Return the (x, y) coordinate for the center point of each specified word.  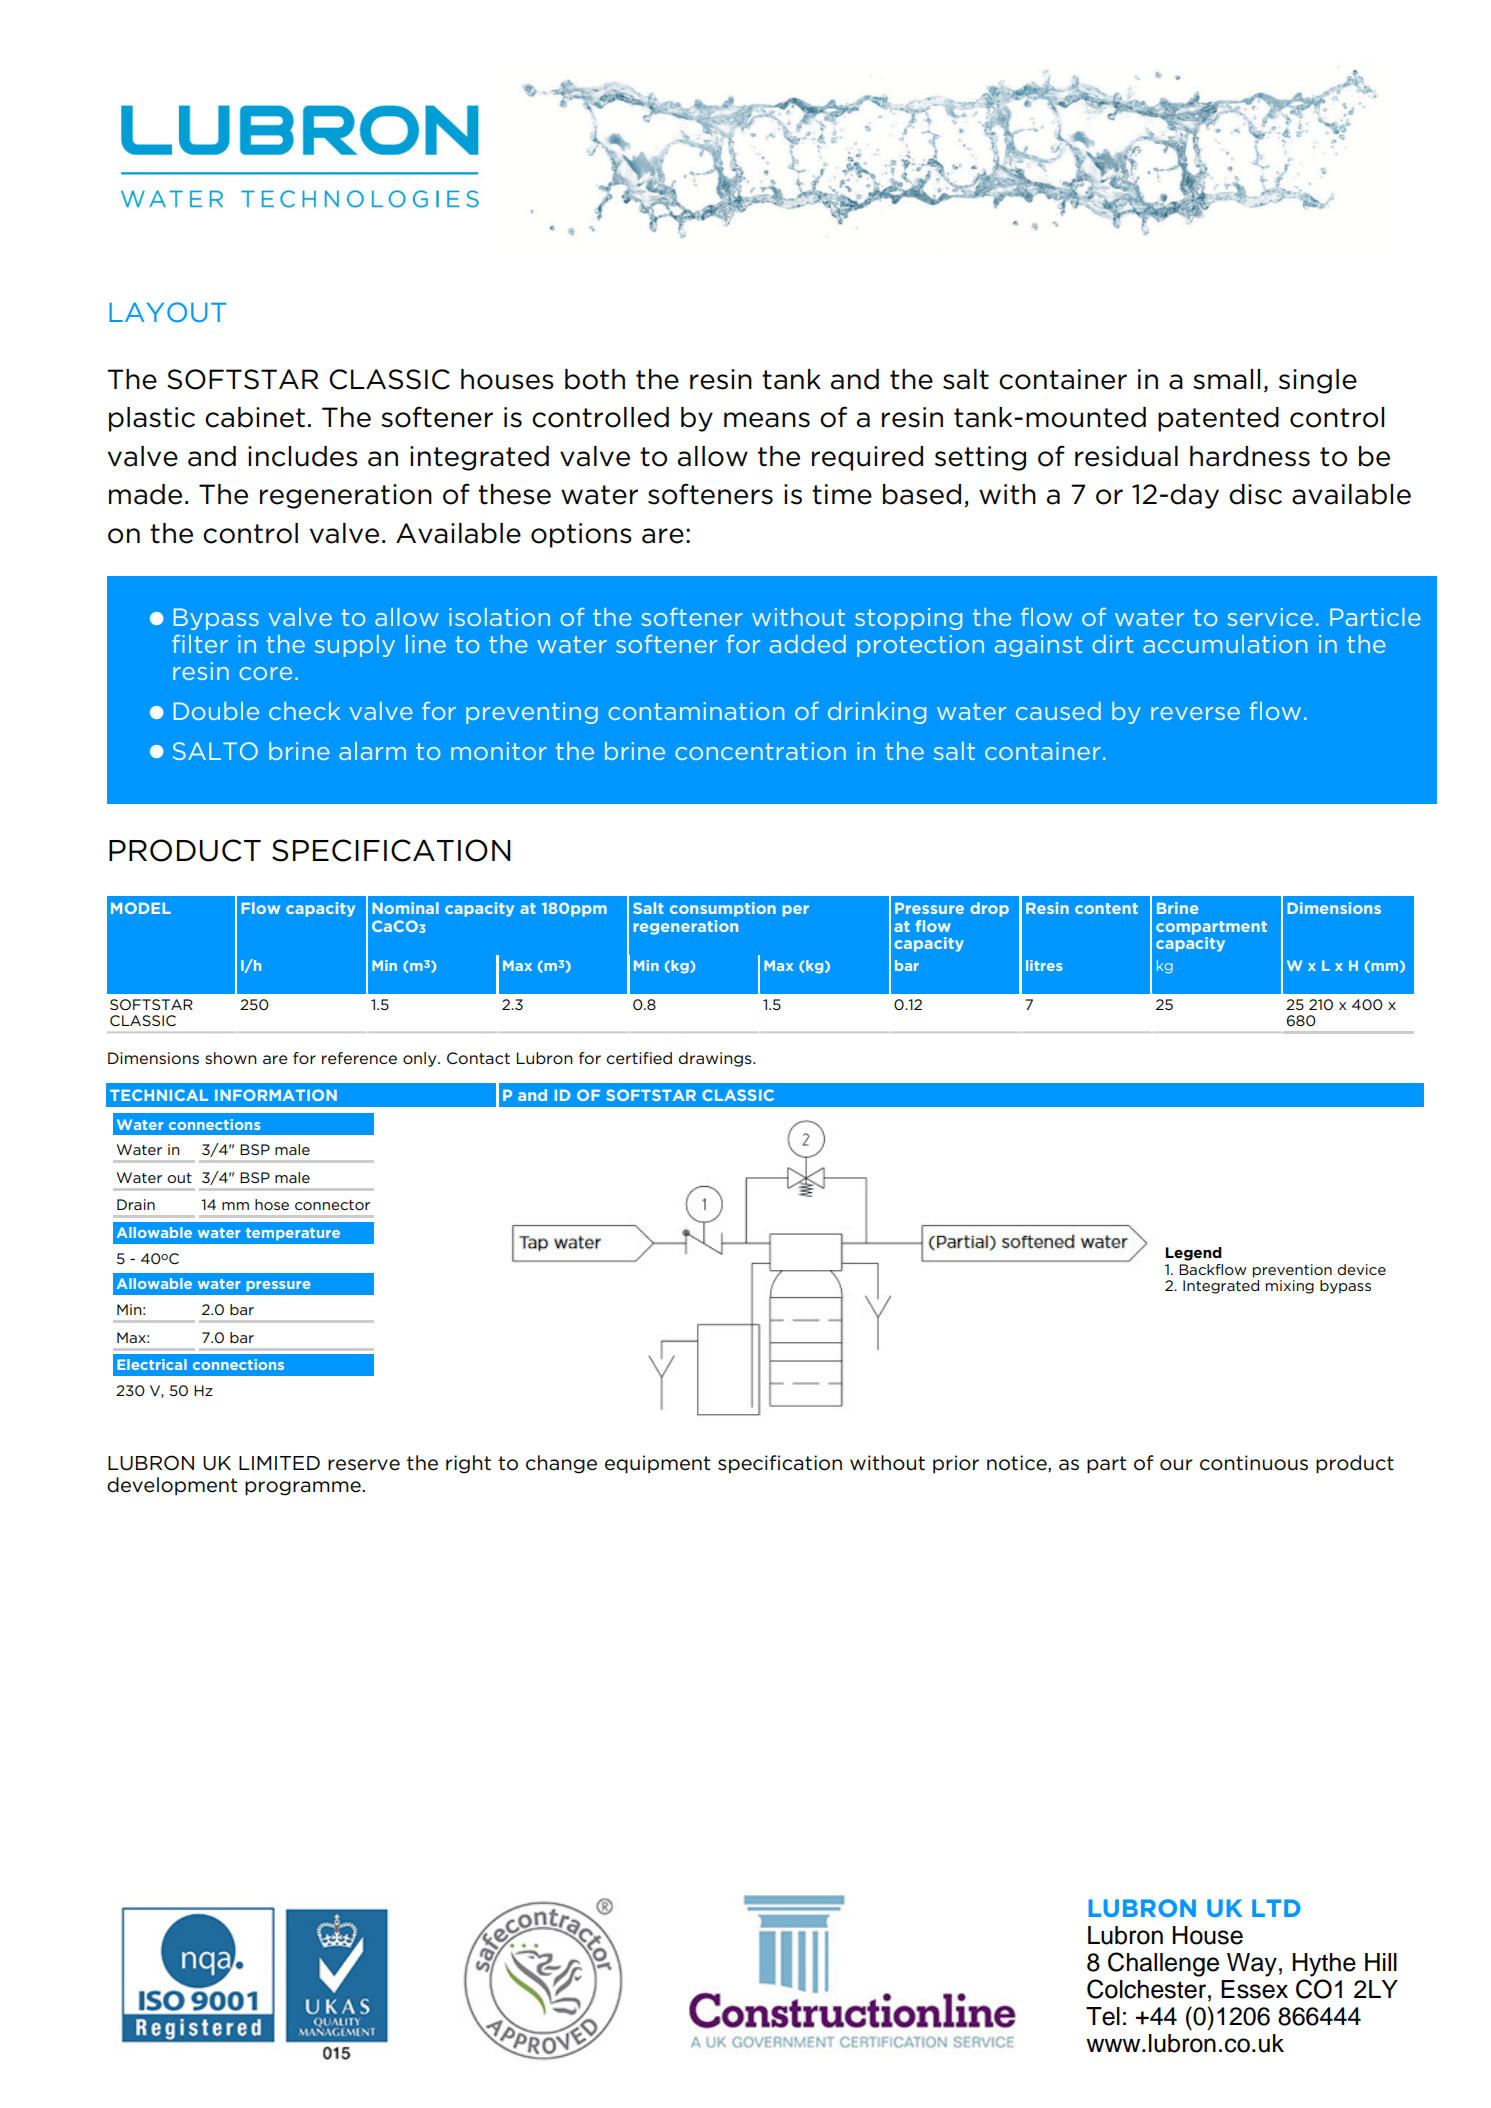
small (1226, 379)
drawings (716, 1059)
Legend (1194, 1254)
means (767, 420)
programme (304, 1488)
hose (272, 1204)
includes (303, 456)
